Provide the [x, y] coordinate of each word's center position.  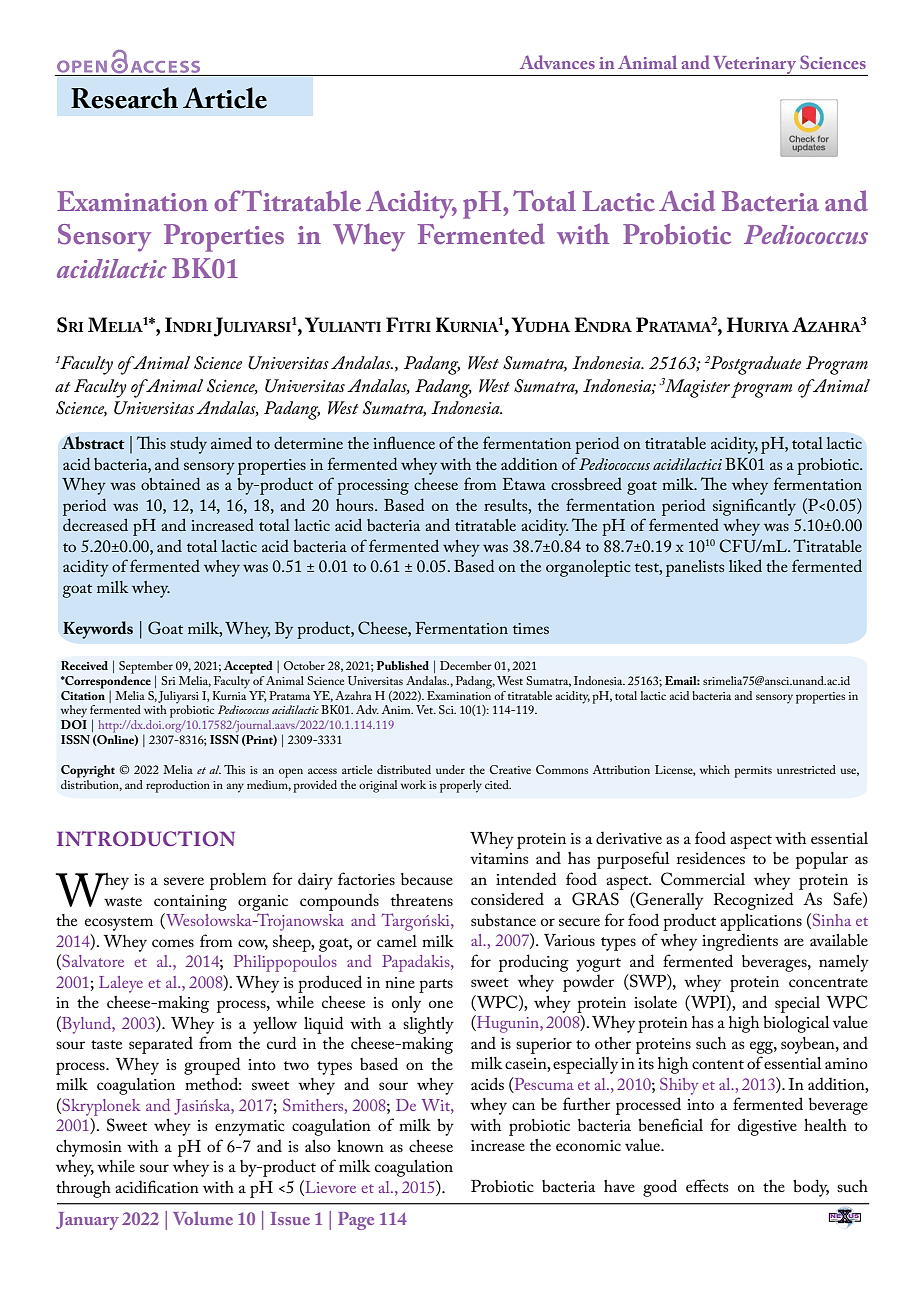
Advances [557, 62]
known [360, 1146]
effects [707, 1185]
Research [124, 98]
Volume [203, 1218]
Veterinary [755, 66]
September [146, 668]
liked [745, 565]
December [465, 665]
